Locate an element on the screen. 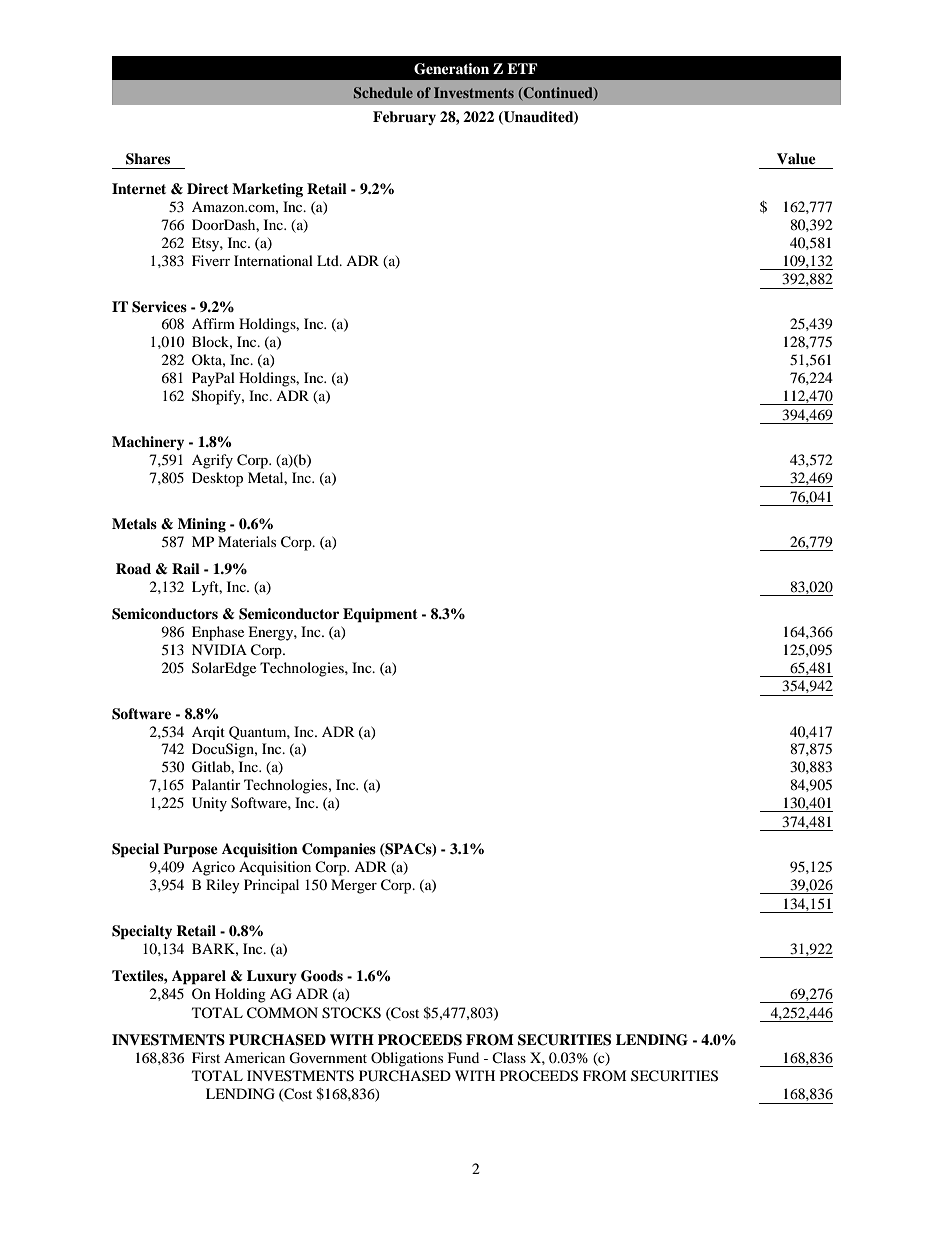 This screenshot has height=1233, width=952. Rail is located at coordinates (186, 568).
